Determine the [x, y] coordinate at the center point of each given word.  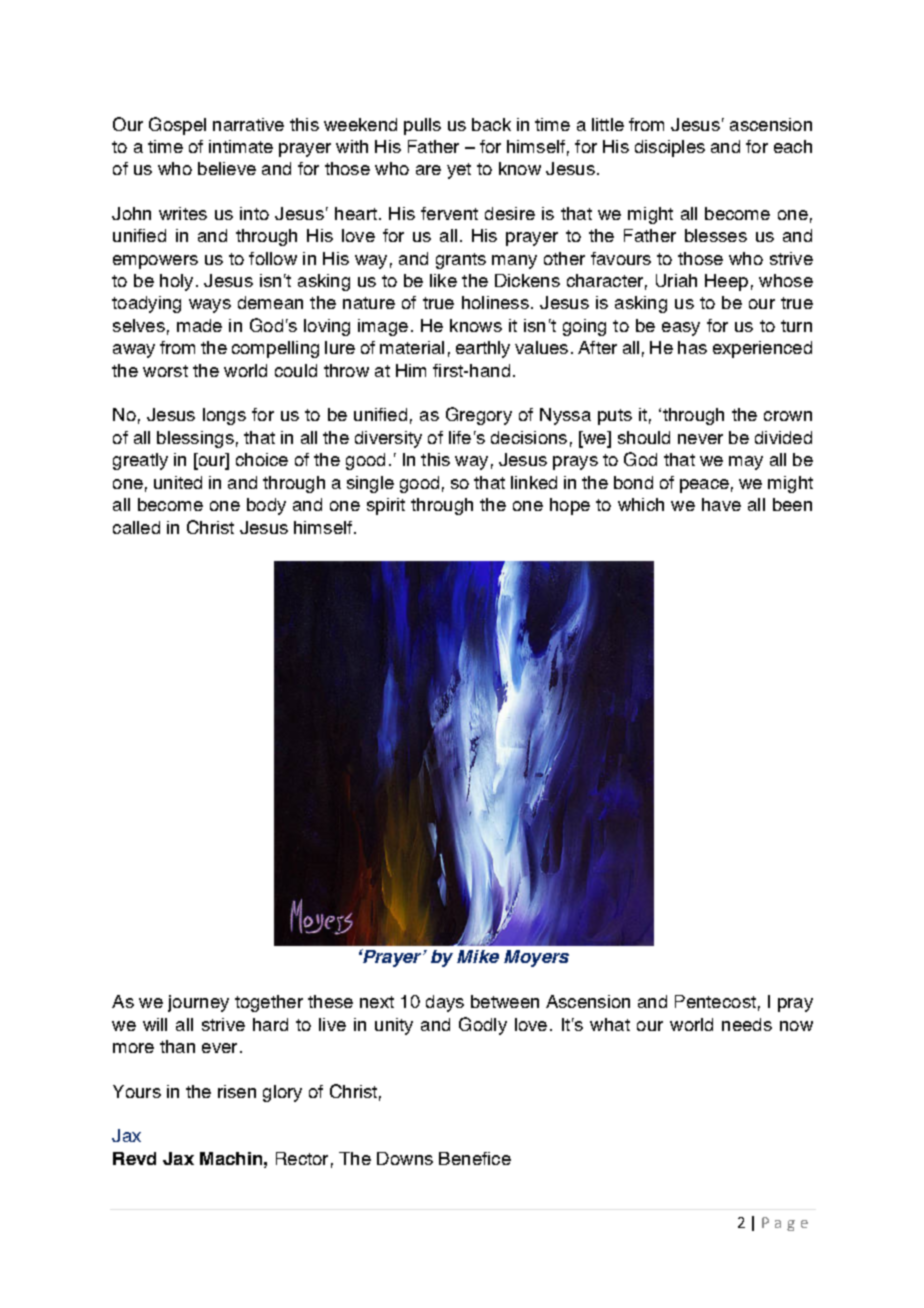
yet [459, 171]
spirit [386, 506]
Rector [302, 1158]
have [721, 504]
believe [227, 168]
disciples [670, 148]
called [136, 527]
